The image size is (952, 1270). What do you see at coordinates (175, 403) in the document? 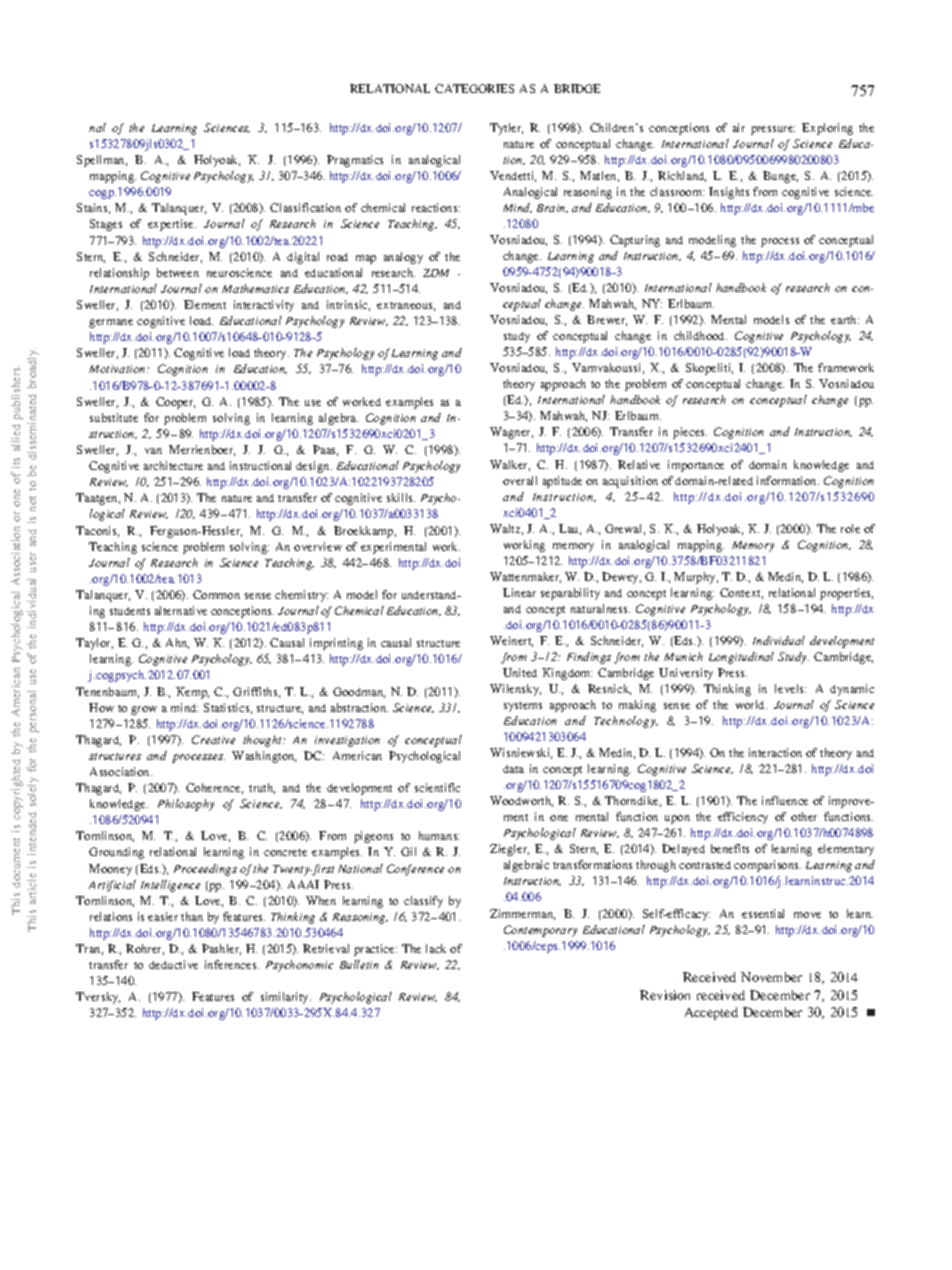
I see `Cooper` at bounding box center [175, 403].
